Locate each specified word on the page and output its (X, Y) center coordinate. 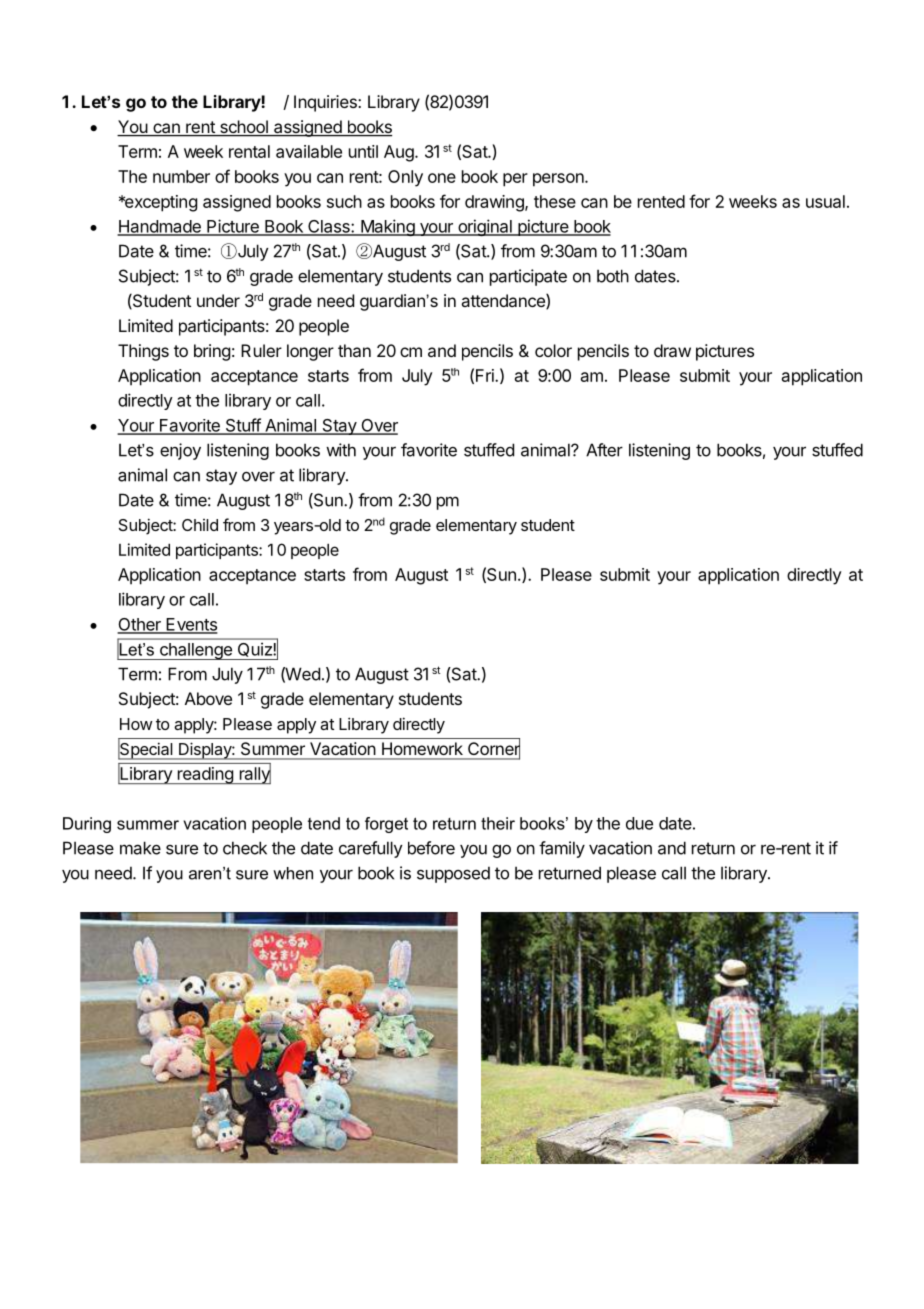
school (243, 128)
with (341, 450)
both (613, 276)
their (498, 823)
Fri (486, 375)
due (639, 823)
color (553, 350)
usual (825, 201)
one (442, 178)
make (140, 848)
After (604, 450)
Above (208, 698)
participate (528, 277)
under (218, 300)
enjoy (180, 451)
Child (200, 525)
